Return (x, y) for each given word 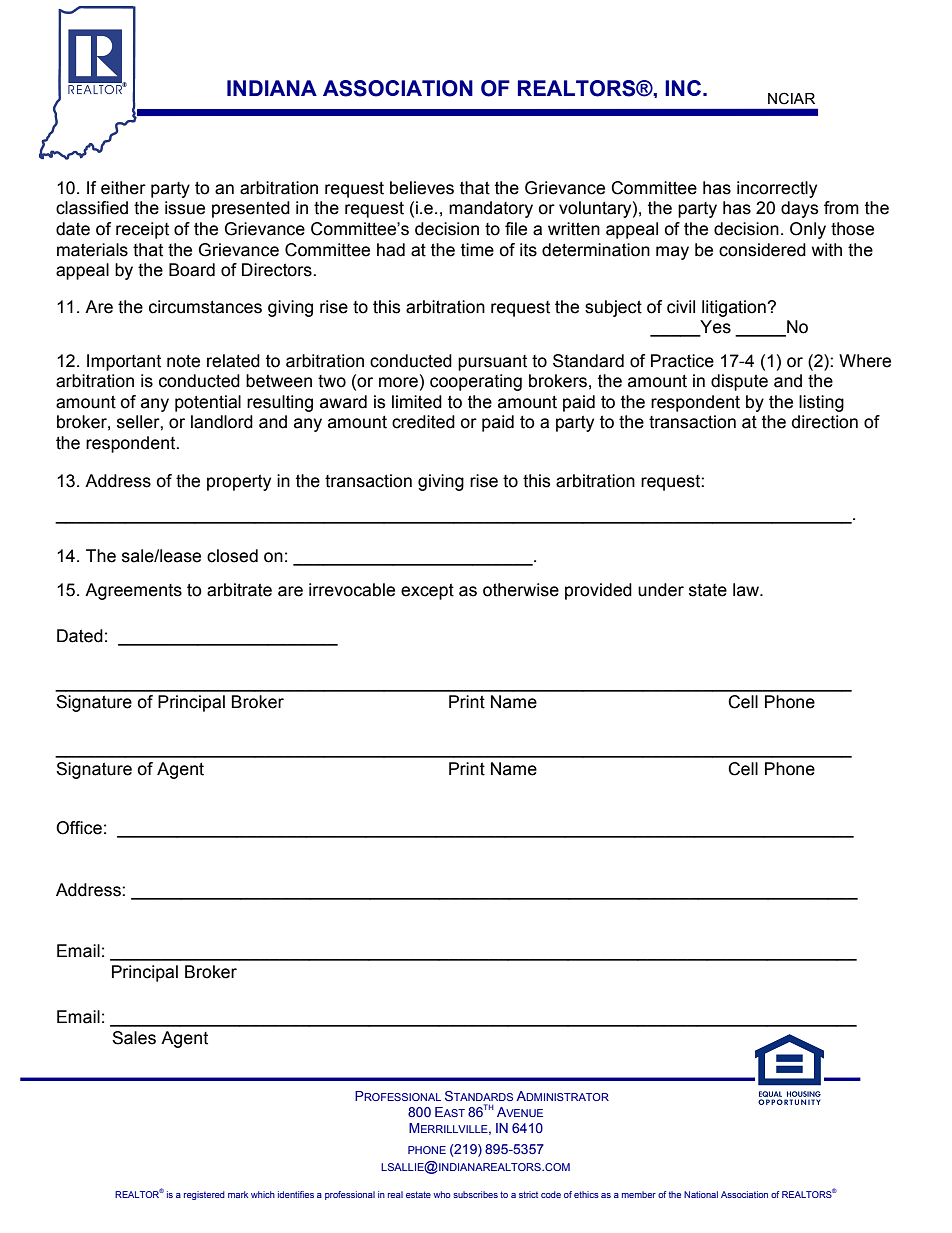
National (701, 1194)
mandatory (491, 209)
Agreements (133, 591)
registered (204, 1195)
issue (185, 208)
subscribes (475, 1194)
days (799, 209)
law (747, 590)
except (427, 591)
